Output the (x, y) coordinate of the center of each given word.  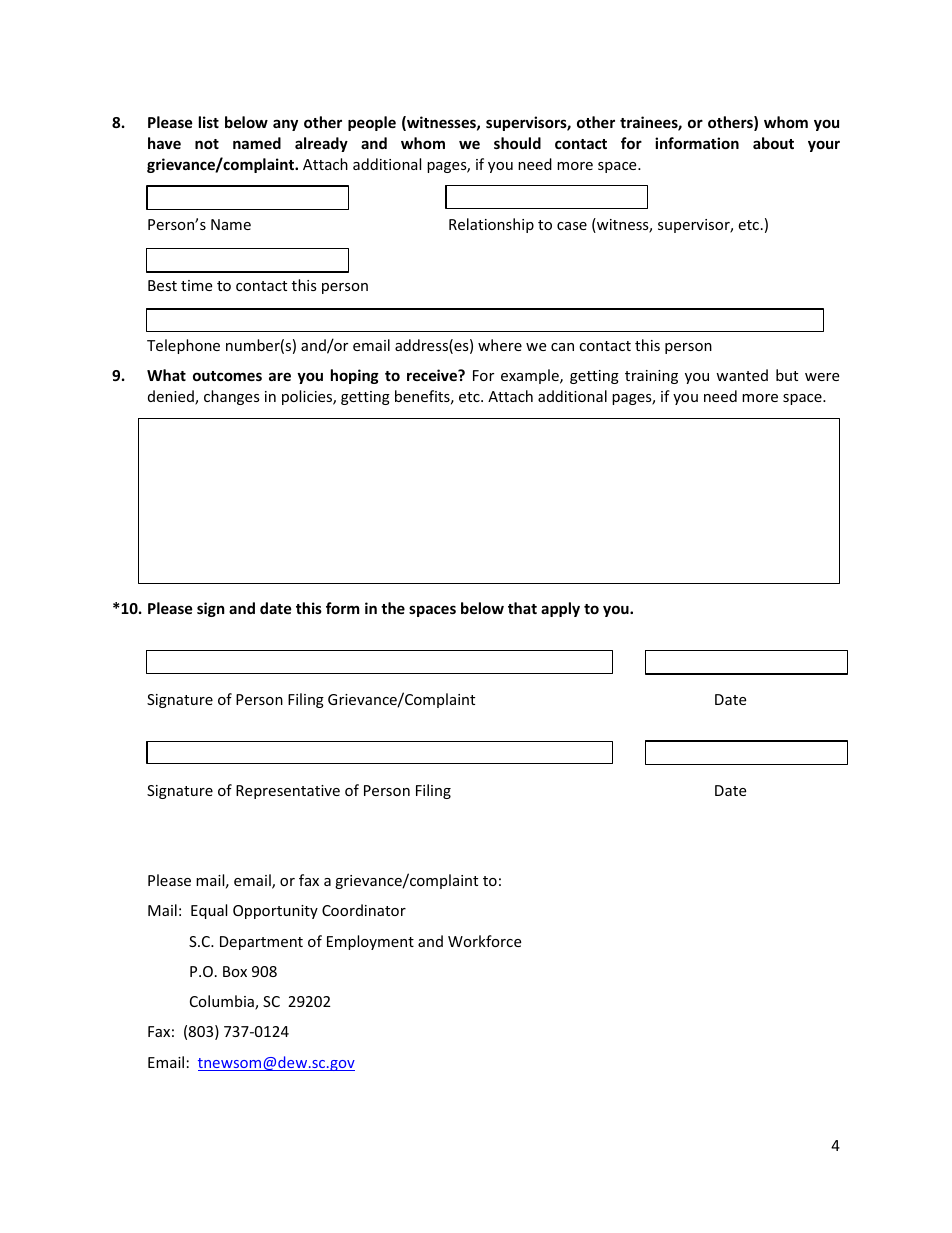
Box (235, 971)
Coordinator (364, 910)
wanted (742, 375)
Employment (370, 942)
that (522, 608)
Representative (288, 792)
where (500, 345)
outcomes (227, 376)
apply (560, 609)
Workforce (484, 941)
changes (232, 397)
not (207, 144)
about (773, 143)
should (517, 143)
